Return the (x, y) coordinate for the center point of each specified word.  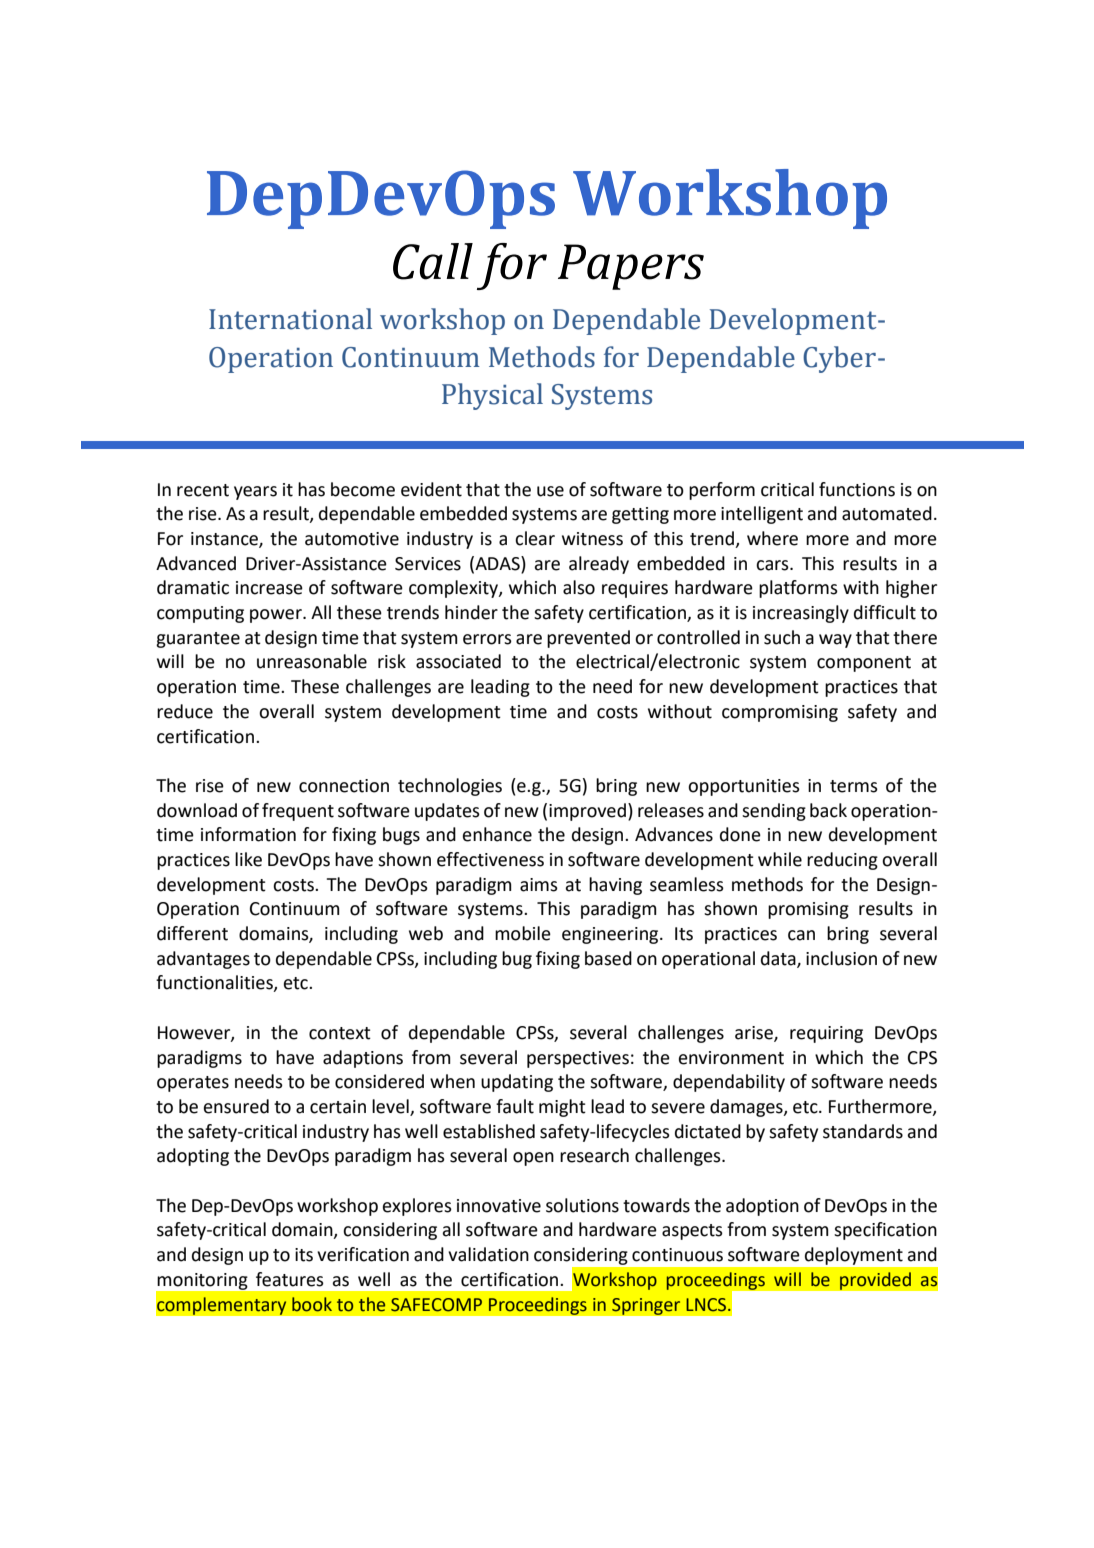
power (277, 616)
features (290, 1279)
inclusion (841, 958)
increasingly (801, 614)
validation (488, 1254)
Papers (631, 267)
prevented (588, 639)
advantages (203, 960)
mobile (523, 933)
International (290, 319)
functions (857, 489)
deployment (854, 1256)
